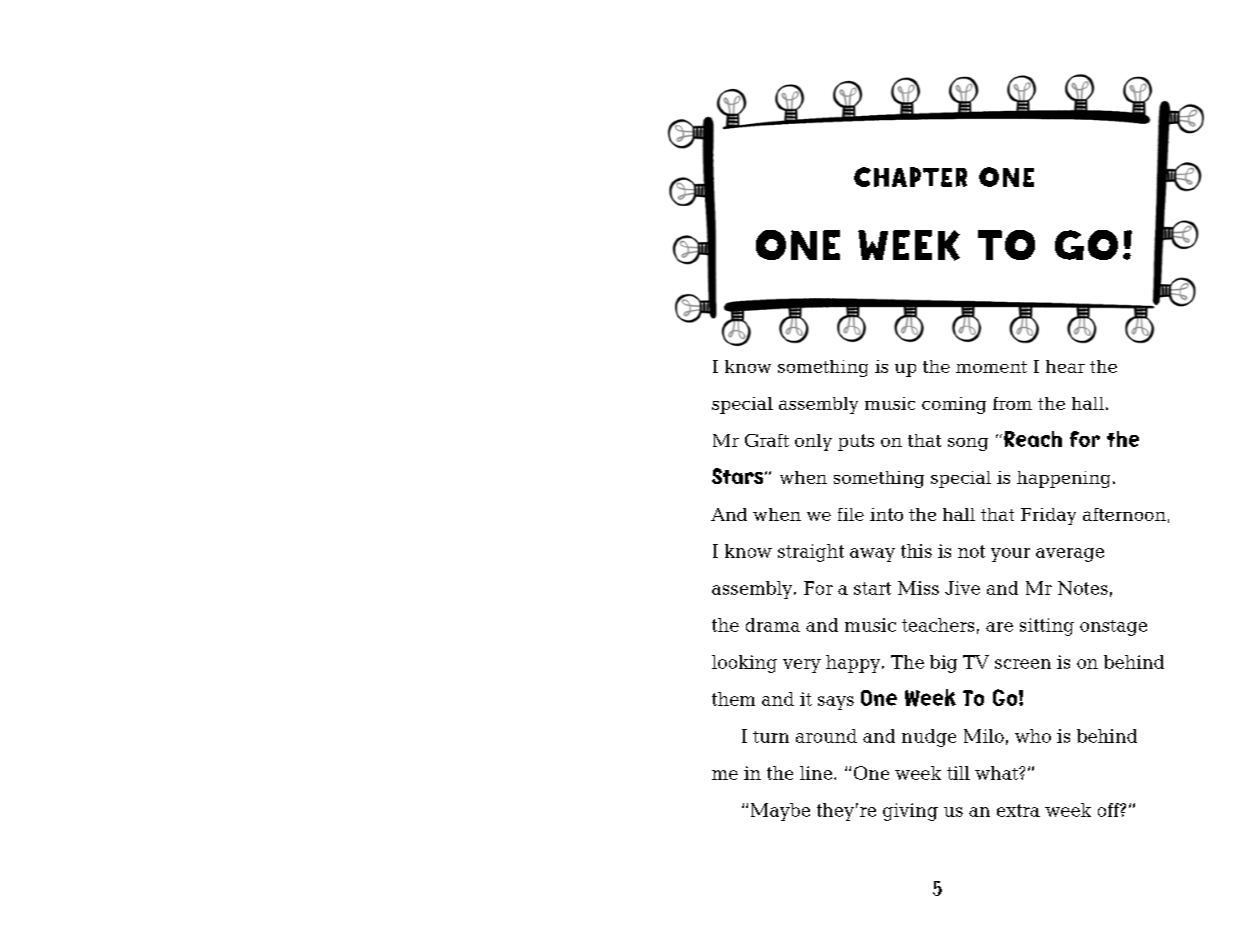 This page has width=1250, height=952. What do you see at coordinates (767, 440) in the page?
I see `Graft` at bounding box center [767, 440].
